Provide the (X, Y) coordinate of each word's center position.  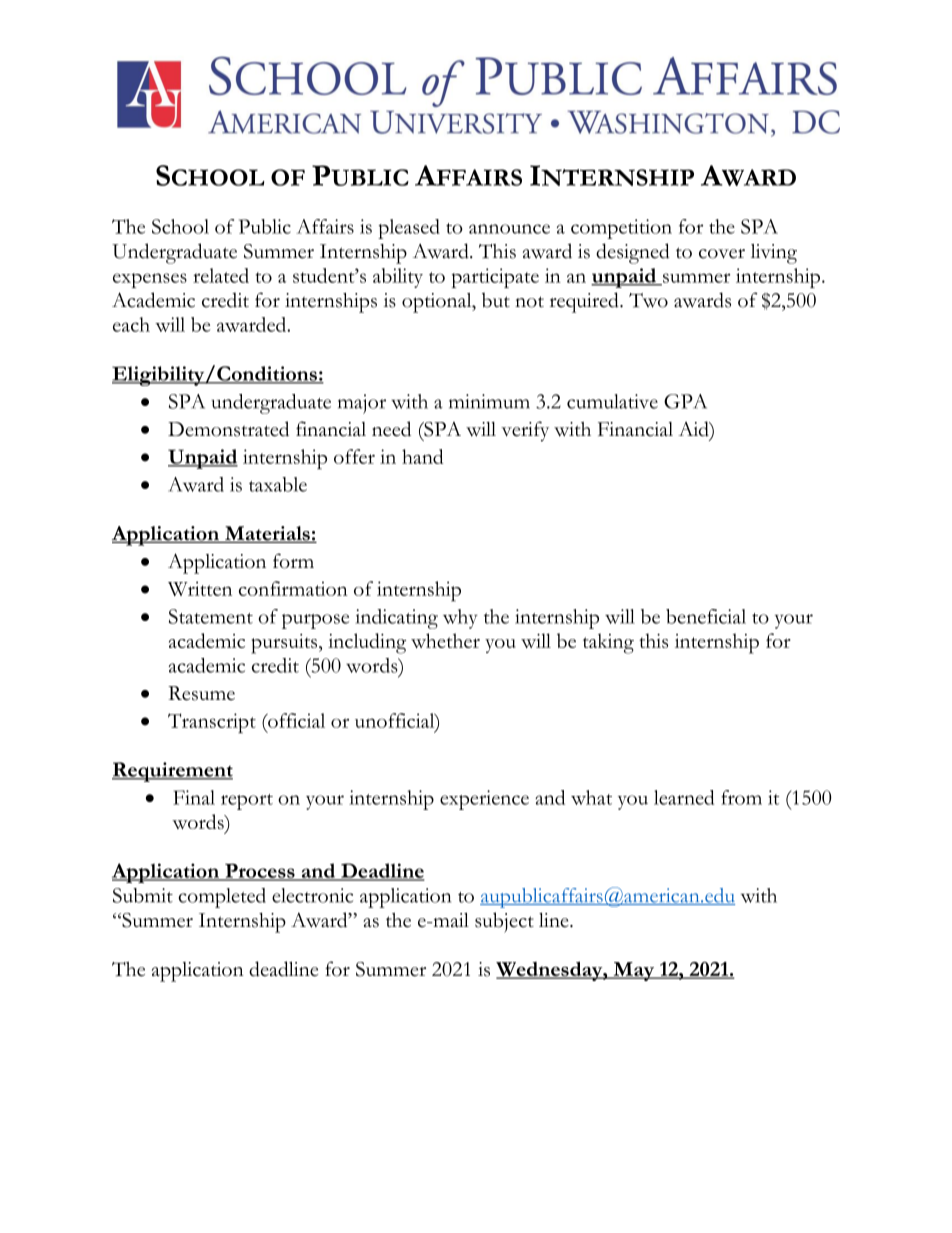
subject (504, 922)
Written (200, 588)
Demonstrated (228, 429)
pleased (409, 229)
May (634, 971)
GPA (685, 401)
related (221, 275)
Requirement (172, 772)
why (460, 619)
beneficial (706, 616)
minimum (489, 401)
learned (684, 797)
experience (484, 800)
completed (222, 898)
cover (722, 254)
